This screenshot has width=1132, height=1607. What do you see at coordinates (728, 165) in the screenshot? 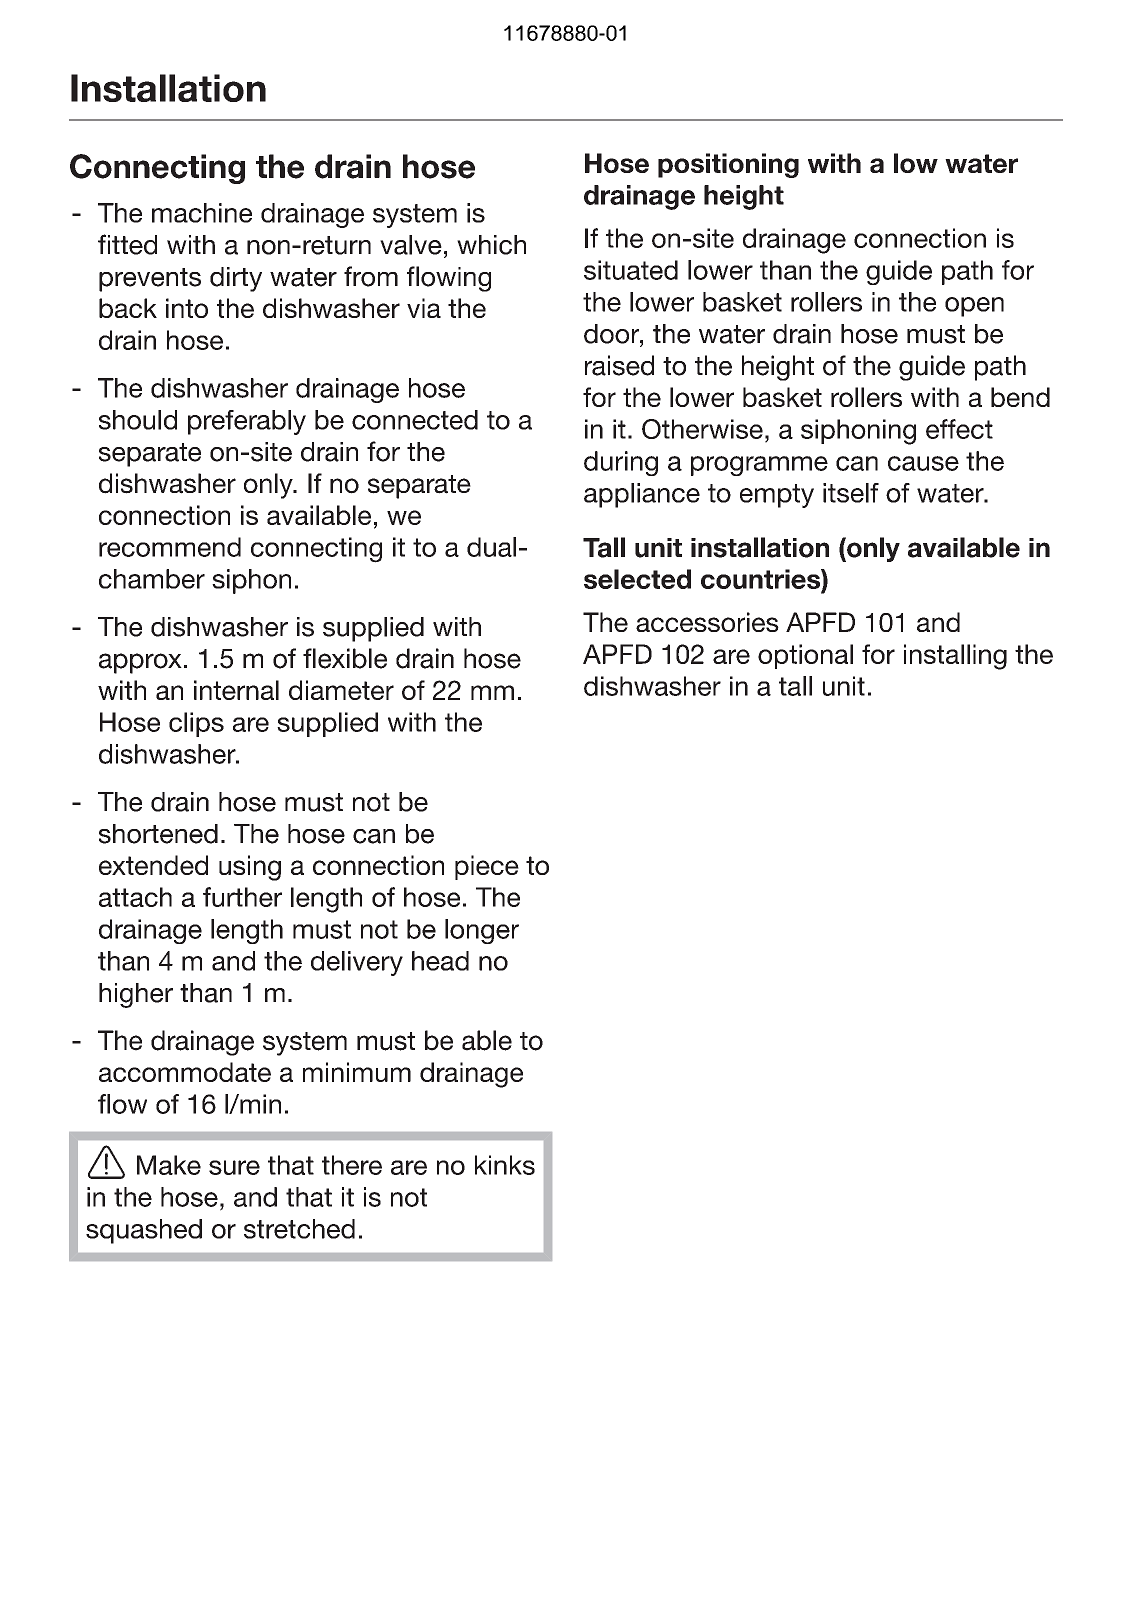
I see `positioning` at bounding box center [728, 165].
